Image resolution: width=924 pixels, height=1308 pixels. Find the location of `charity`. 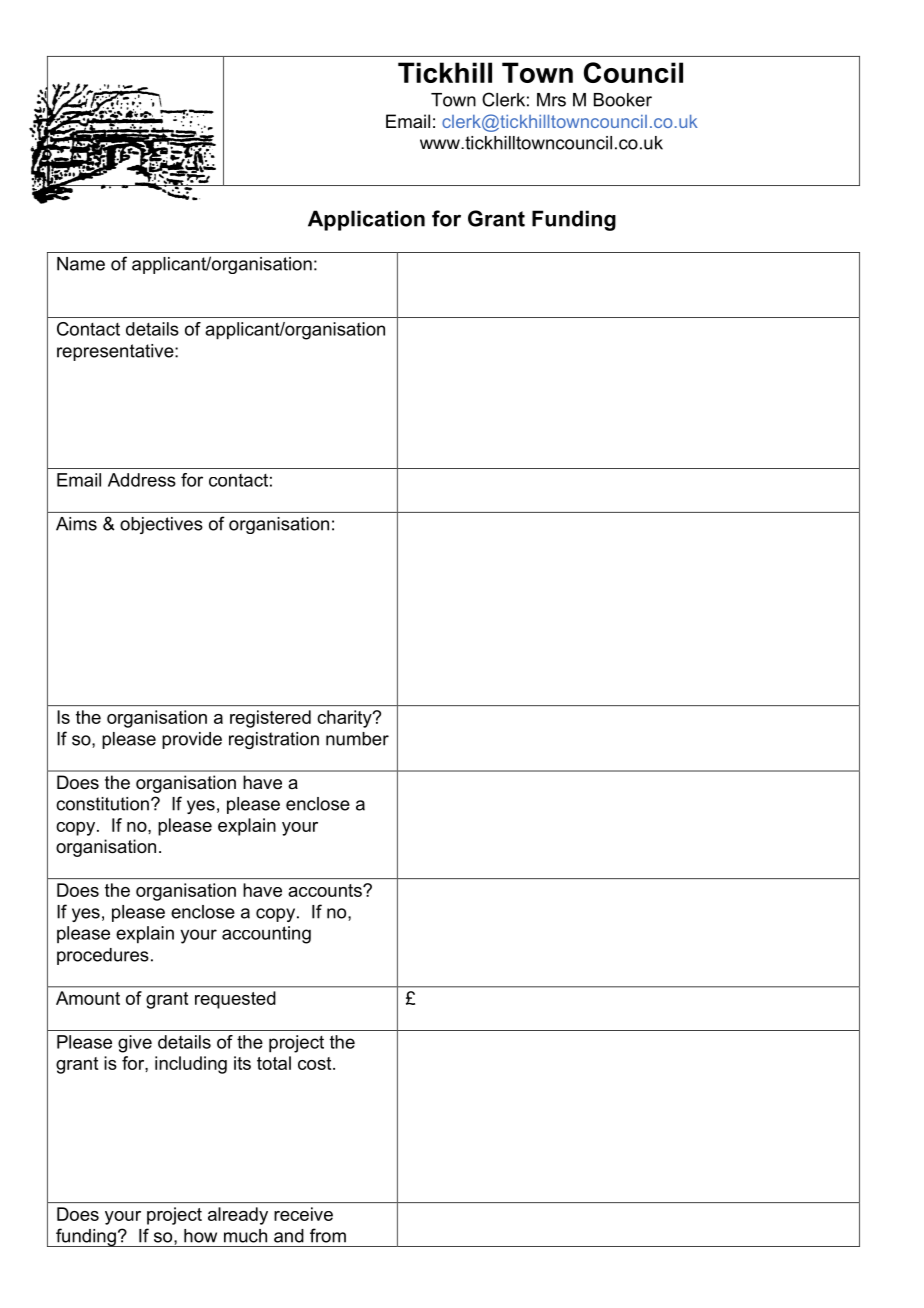

charity is located at coordinates (345, 719).
